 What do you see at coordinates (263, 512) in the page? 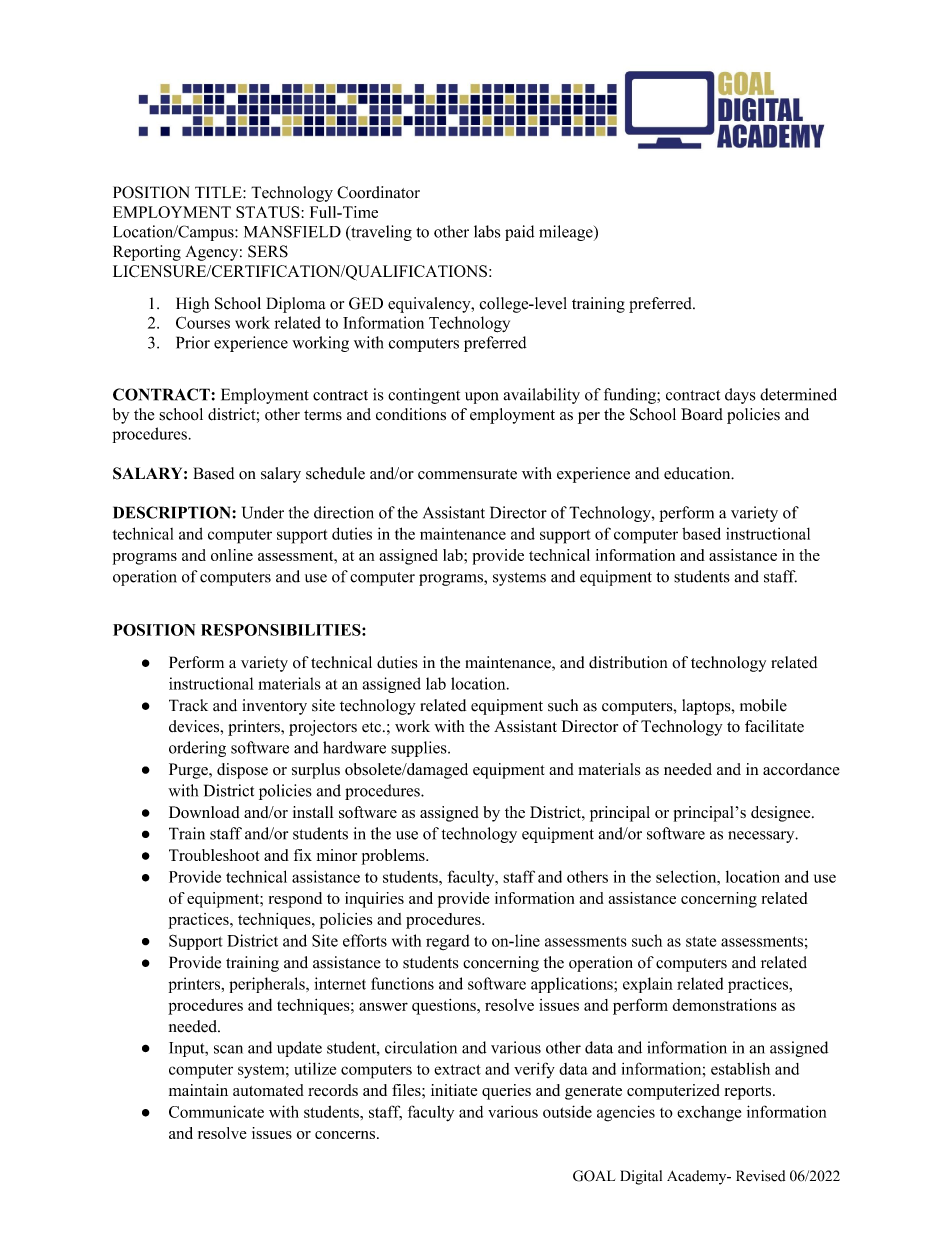
I see `Under` at bounding box center [263, 512].
